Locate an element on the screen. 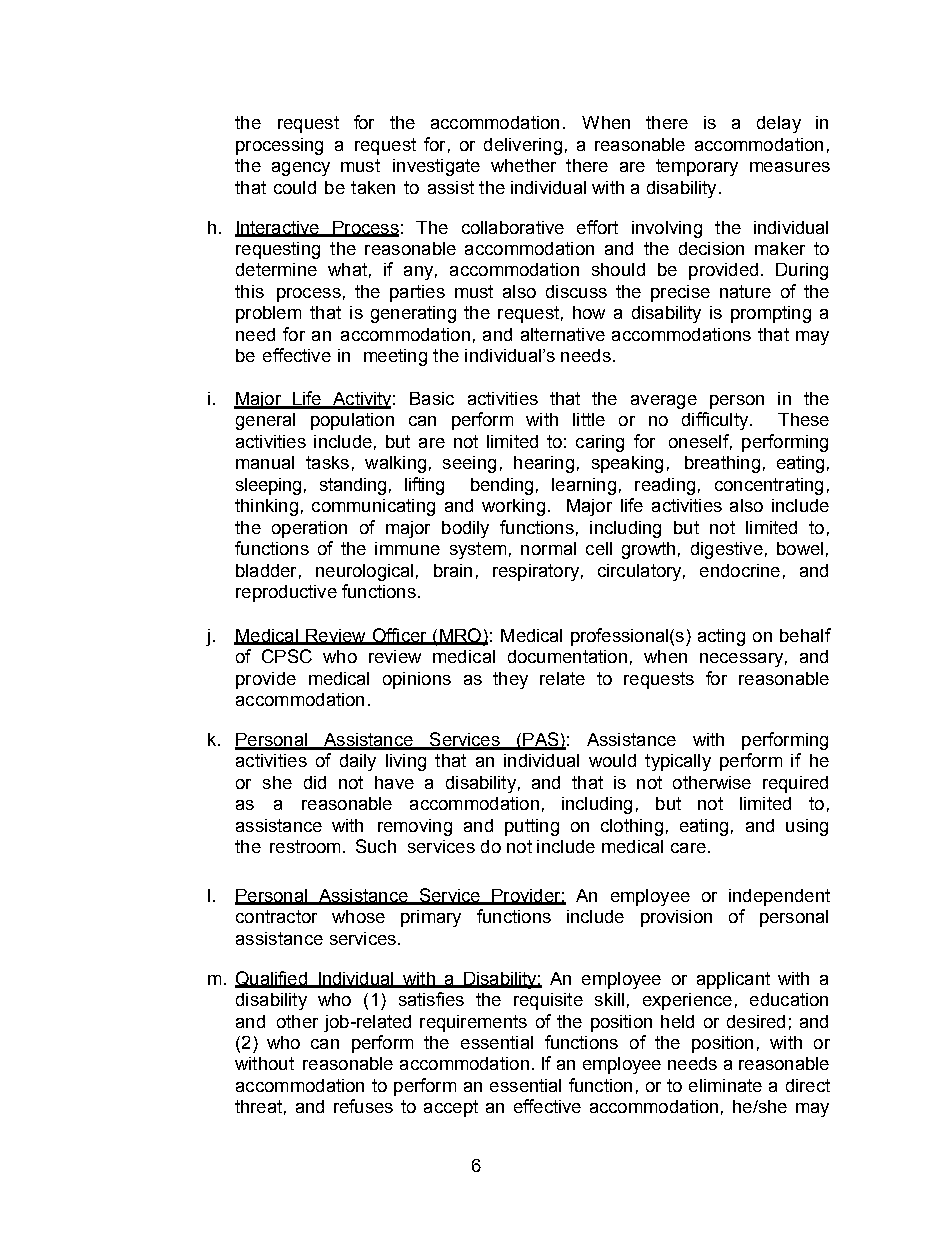 The width and height of the screenshot is (952, 1233). acting is located at coordinates (721, 637).
